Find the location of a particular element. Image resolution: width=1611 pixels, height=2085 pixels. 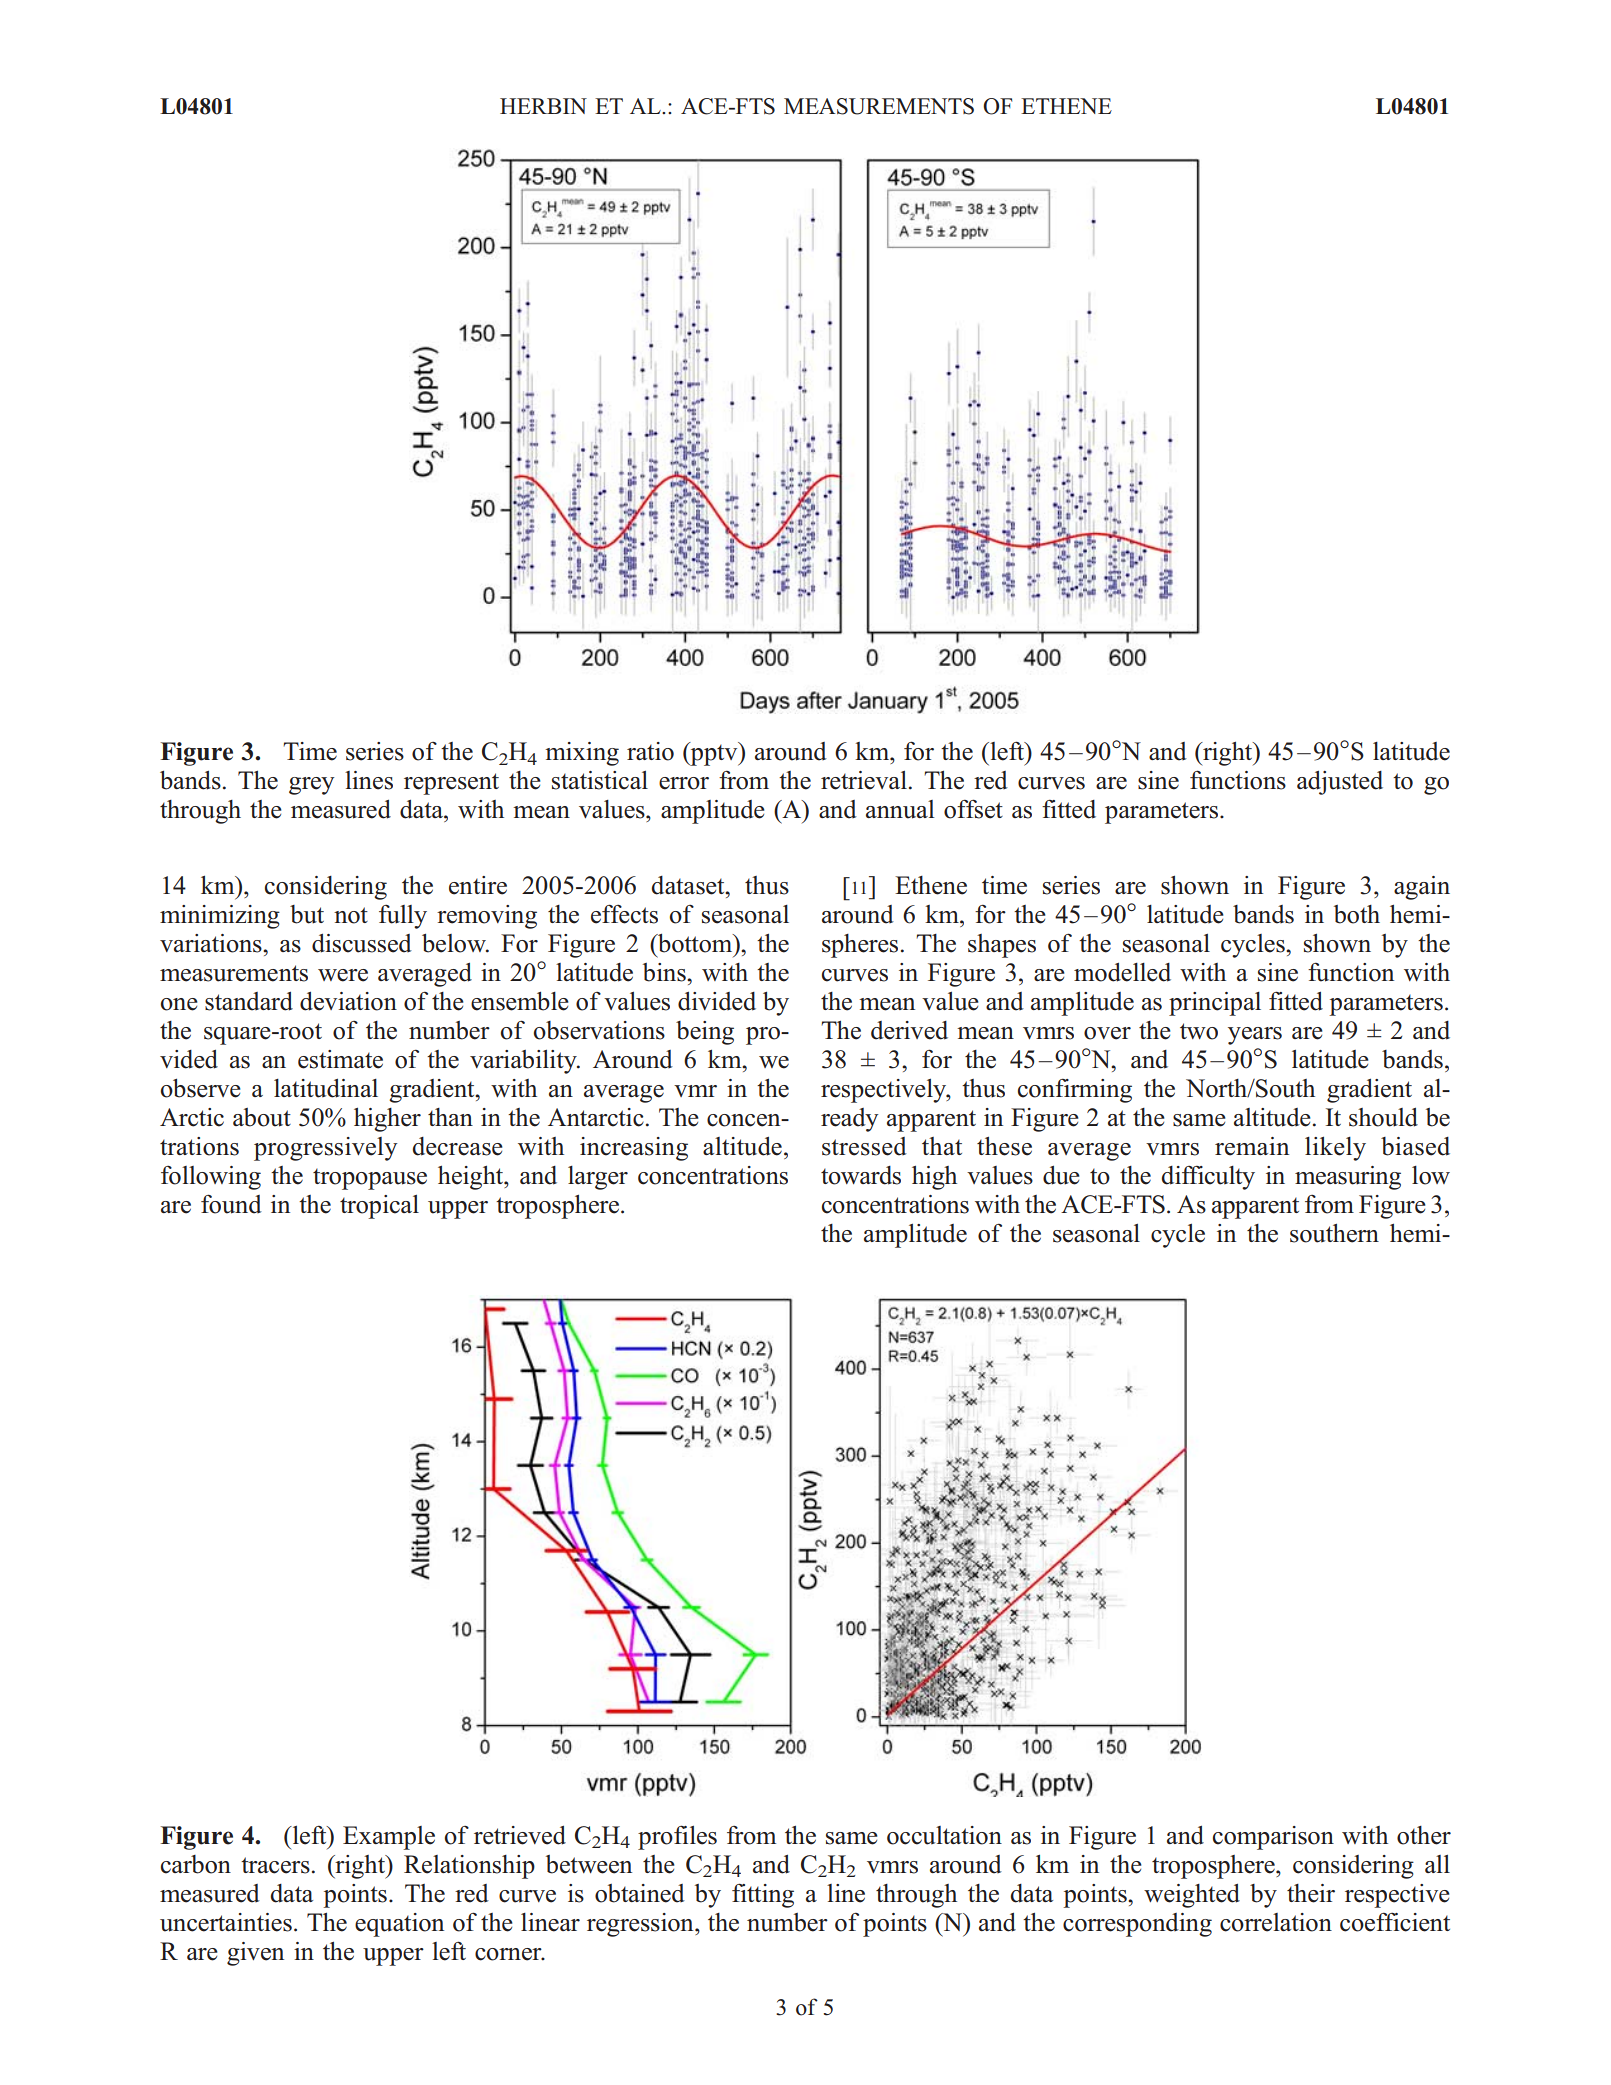

grey is located at coordinates (311, 786).
